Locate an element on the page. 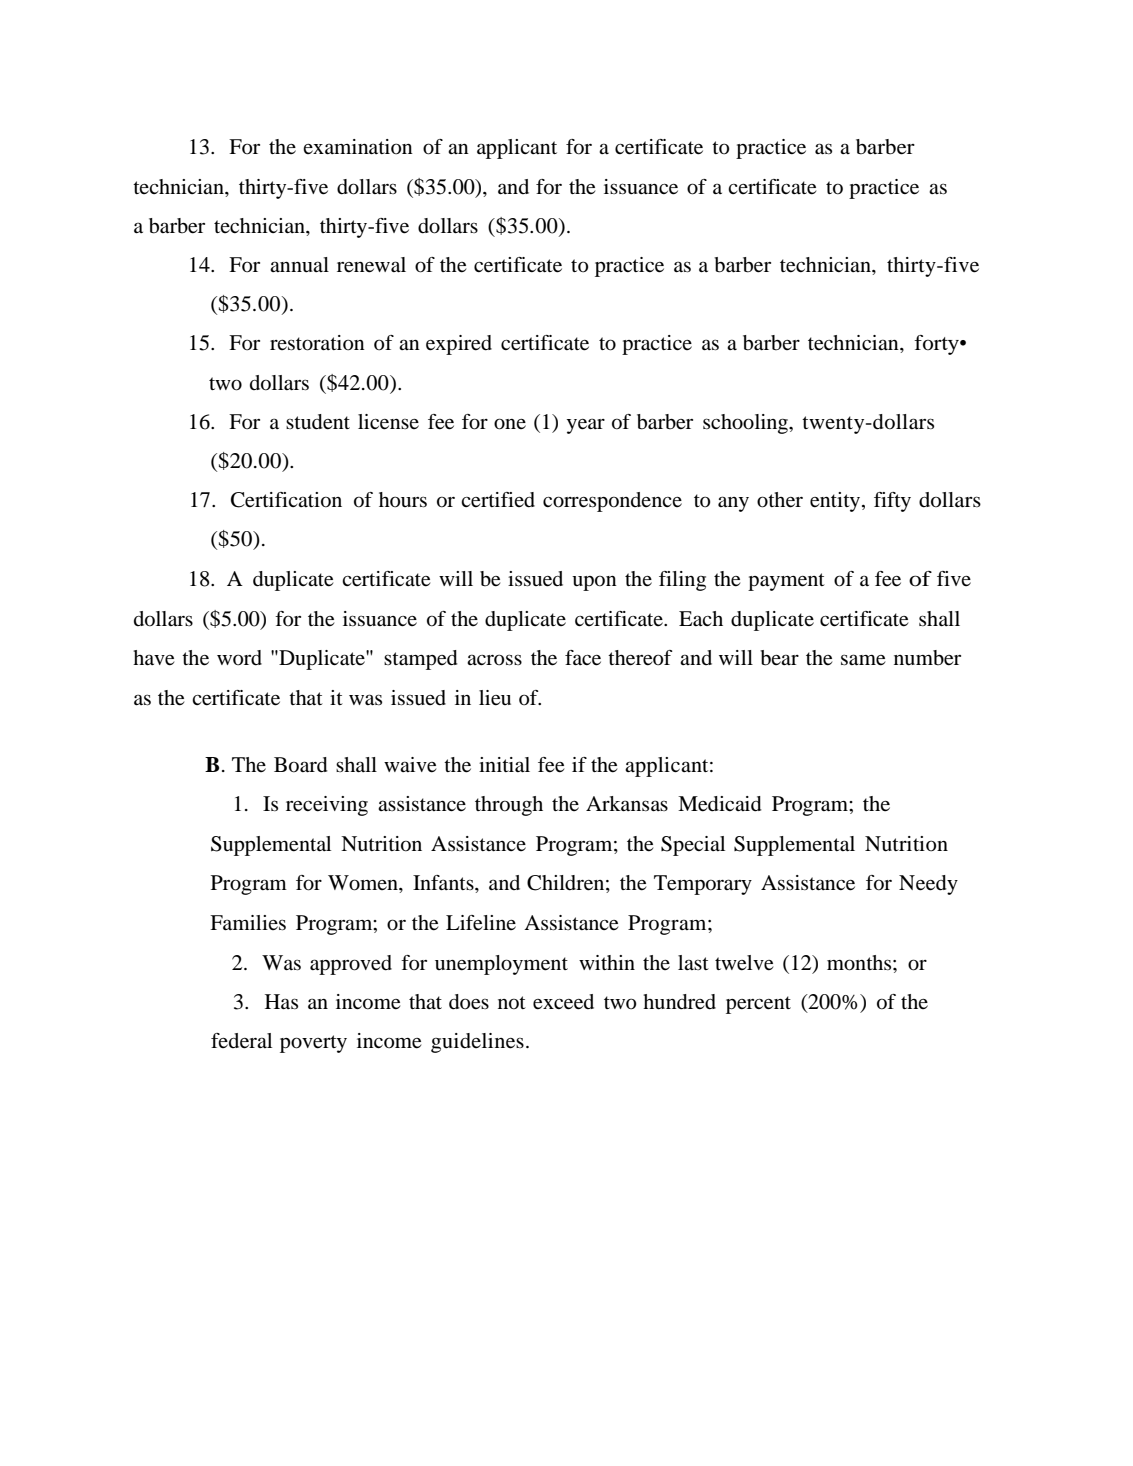 This image has width=1133, height=1466. exceed is located at coordinates (563, 1002).
